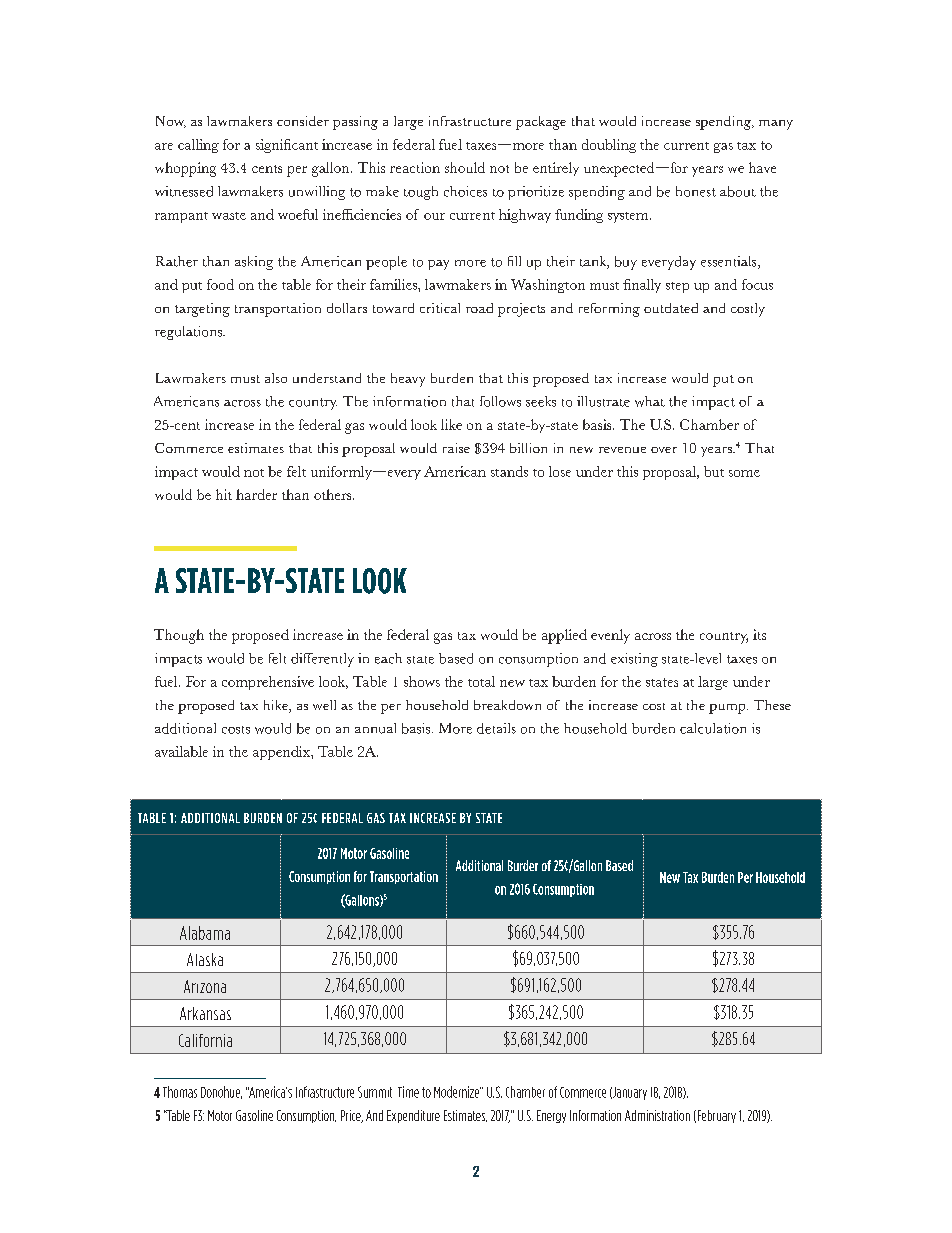 This screenshot has width=952, height=1233. What do you see at coordinates (456, 448) in the screenshot?
I see `raise` at bounding box center [456, 448].
